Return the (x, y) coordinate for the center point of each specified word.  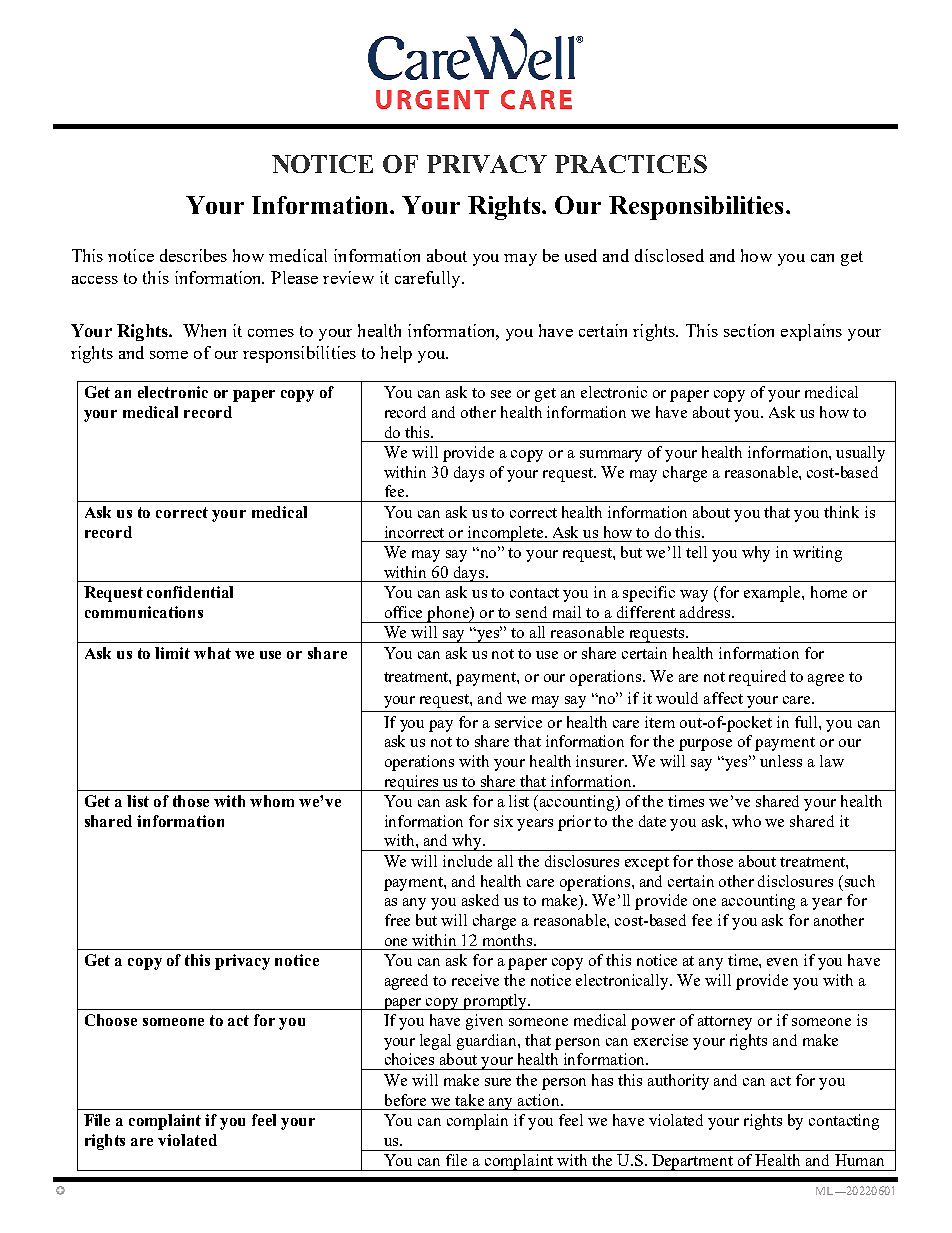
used (581, 255)
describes (193, 255)
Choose (111, 1020)
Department (692, 1162)
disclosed (669, 255)
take (469, 1100)
